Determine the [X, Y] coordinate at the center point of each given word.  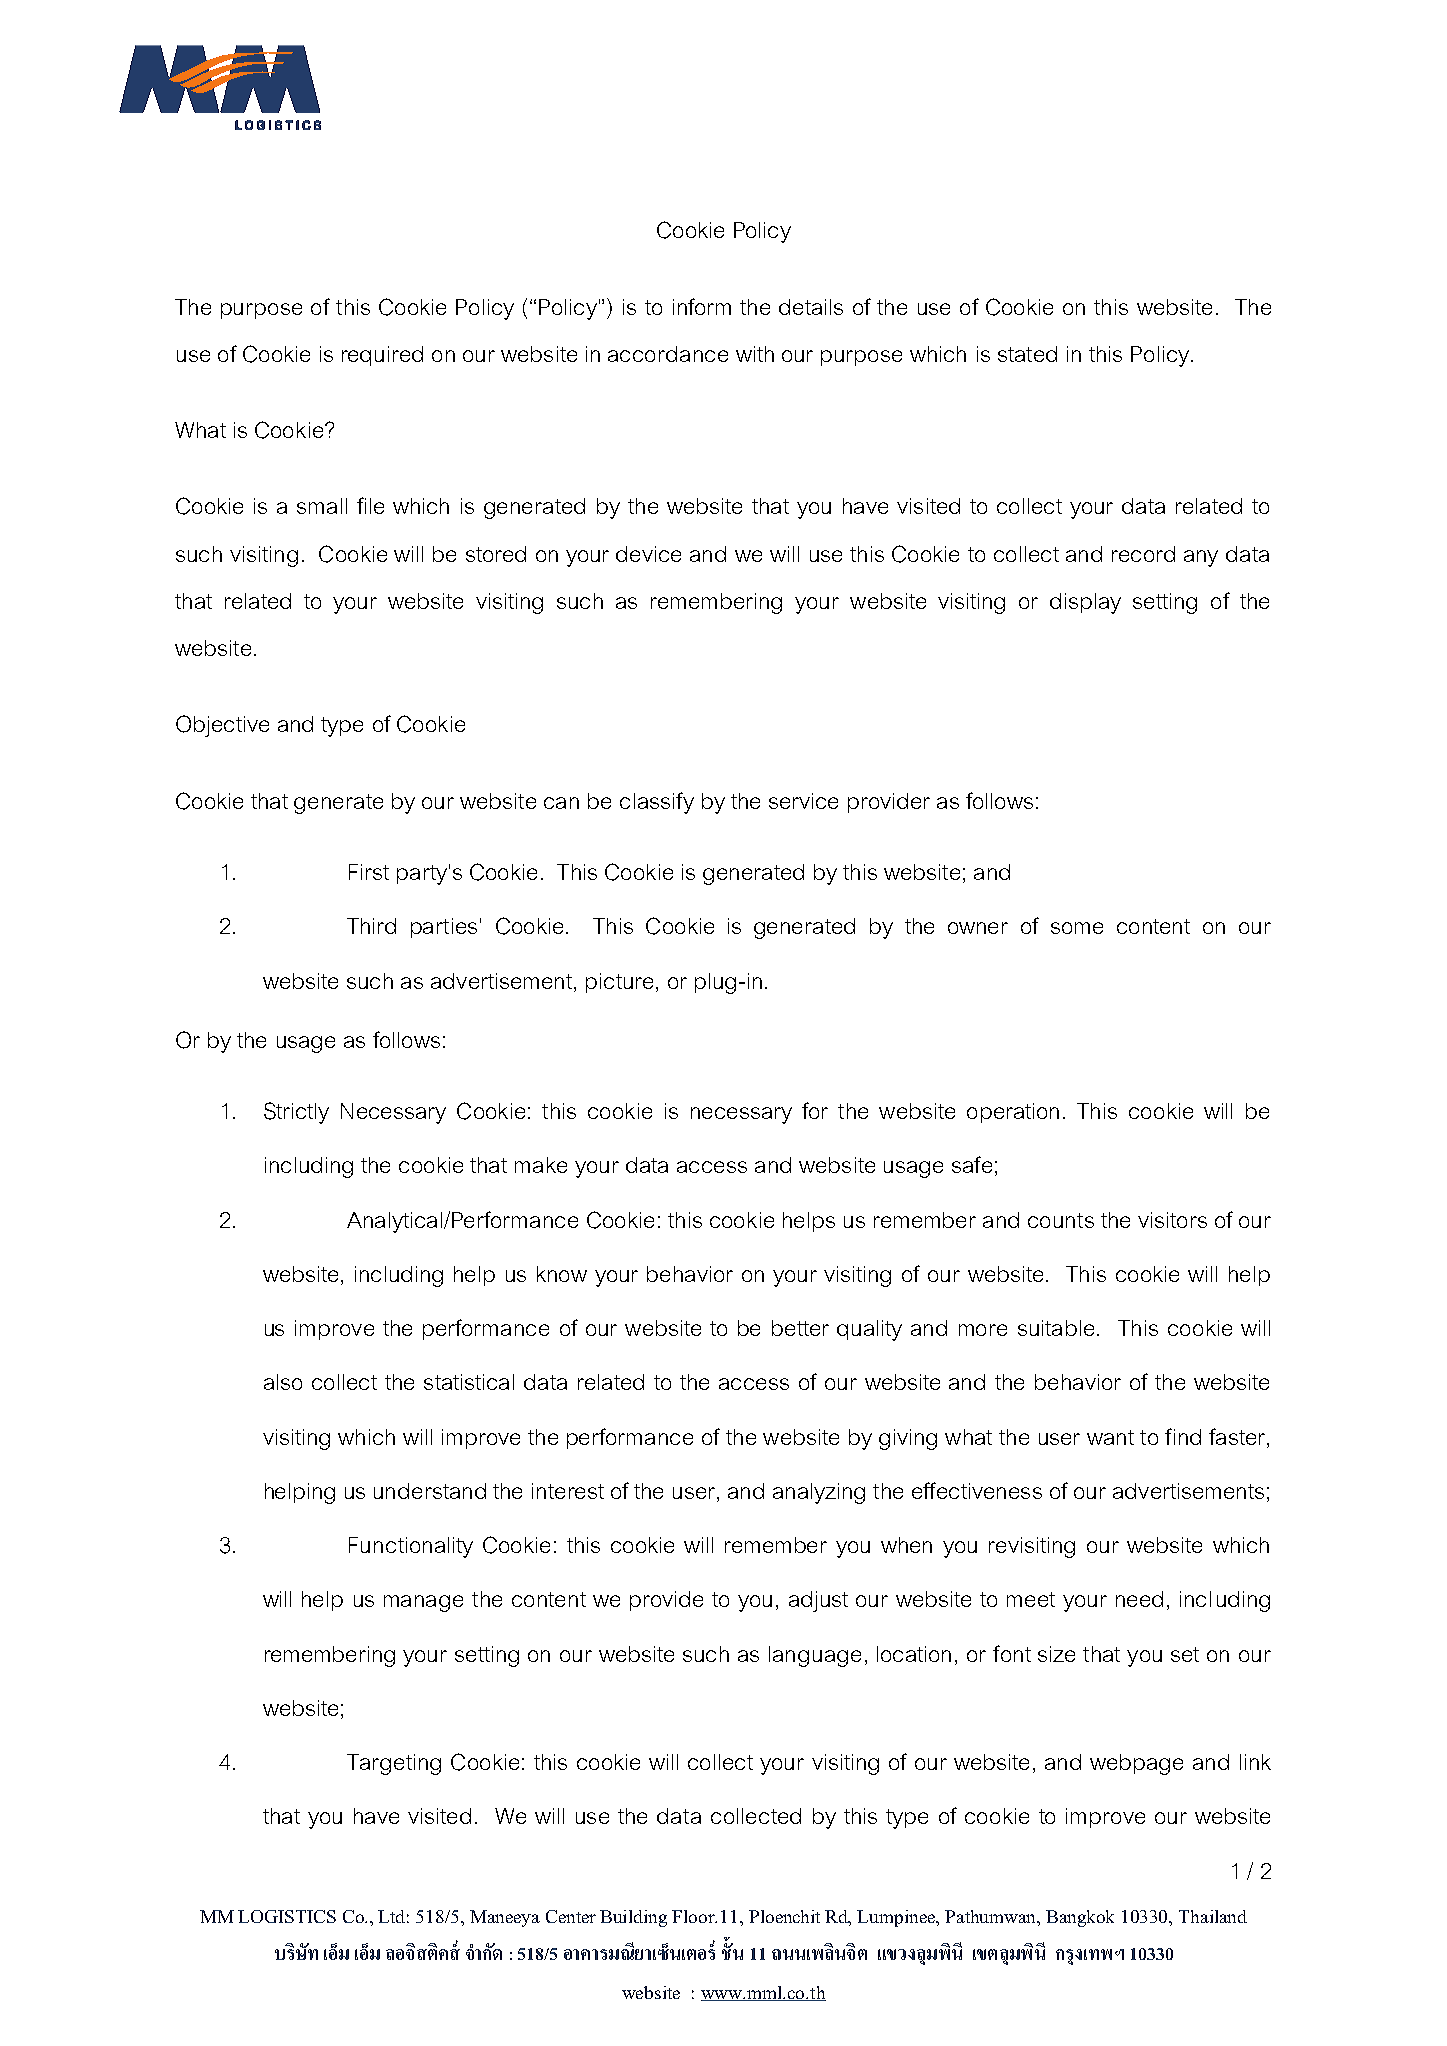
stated [1027, 354]
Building [633, 1918]
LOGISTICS [287, 1916]
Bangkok [1080, 1918]
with [755, 354]
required [382, 356]
